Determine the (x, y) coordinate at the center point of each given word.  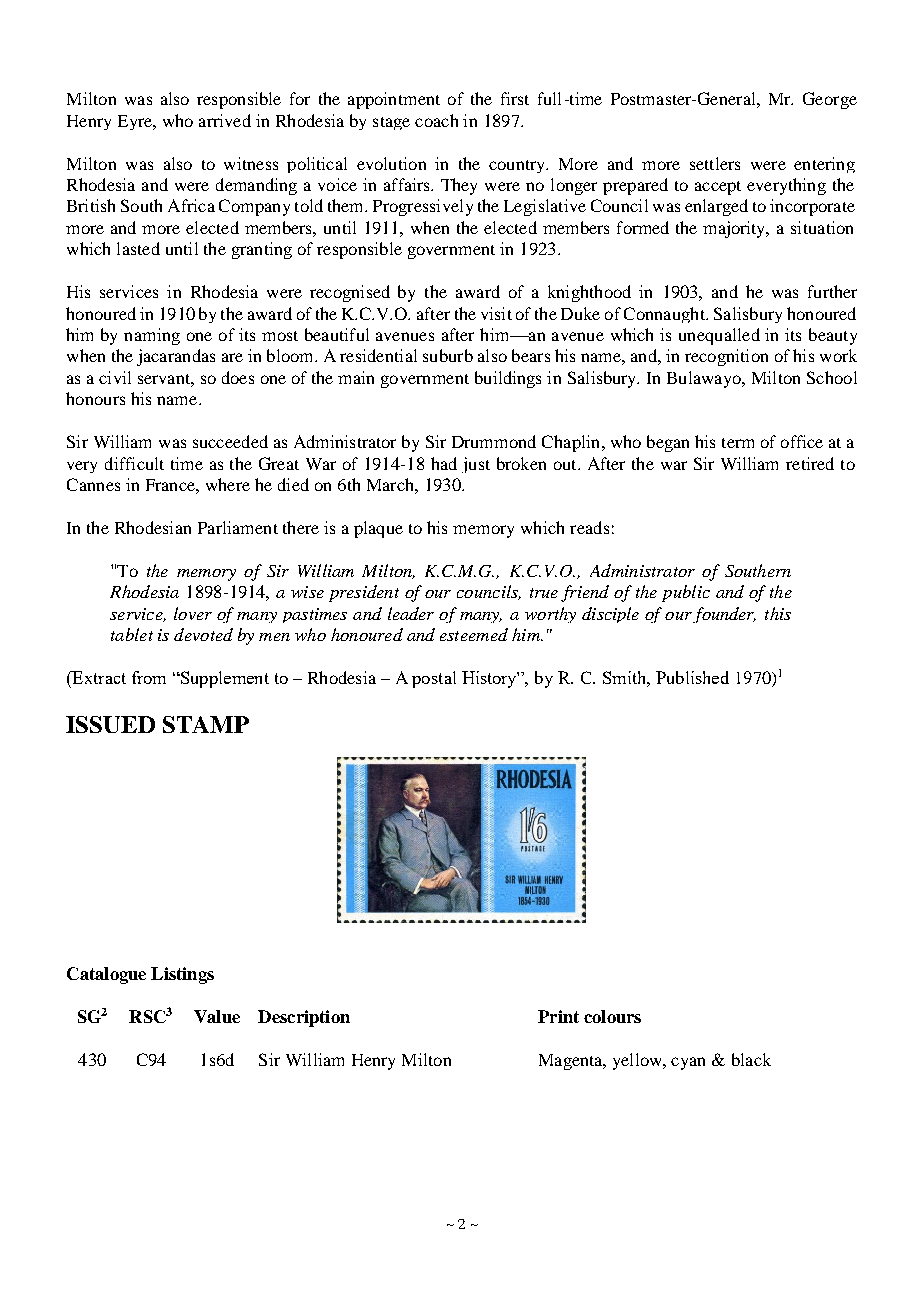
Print (558, 1016)
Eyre (136, 122)
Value (217, 1016)
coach (436, 120)
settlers (715, 163)
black (751, 1059)
